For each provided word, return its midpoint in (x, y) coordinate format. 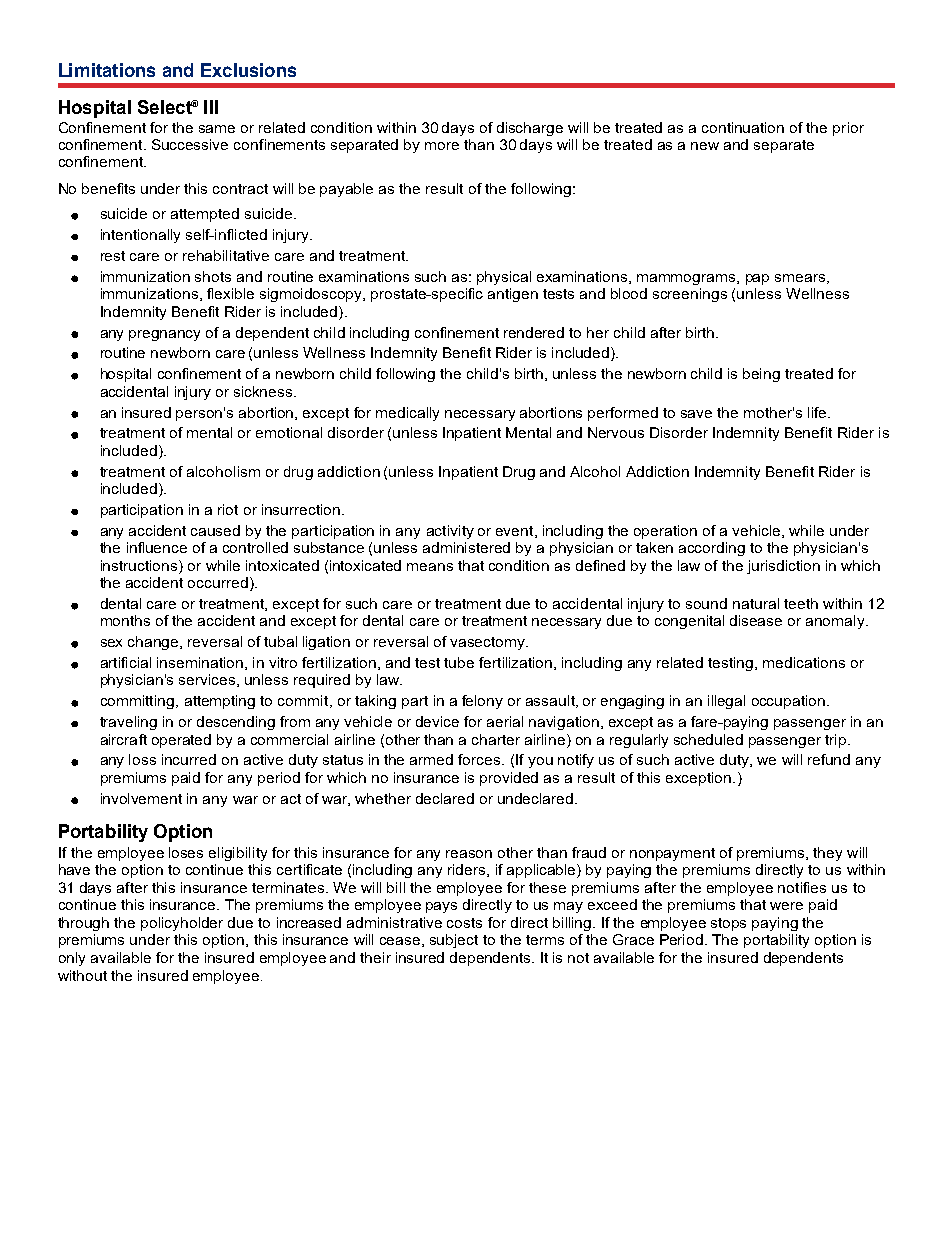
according (712, 549)
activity (450, 532)
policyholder (182, 924)
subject (454, 941)
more (442, 146)
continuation (743, 127)
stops (728, 924)
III (211, 107)
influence (157, 547)
